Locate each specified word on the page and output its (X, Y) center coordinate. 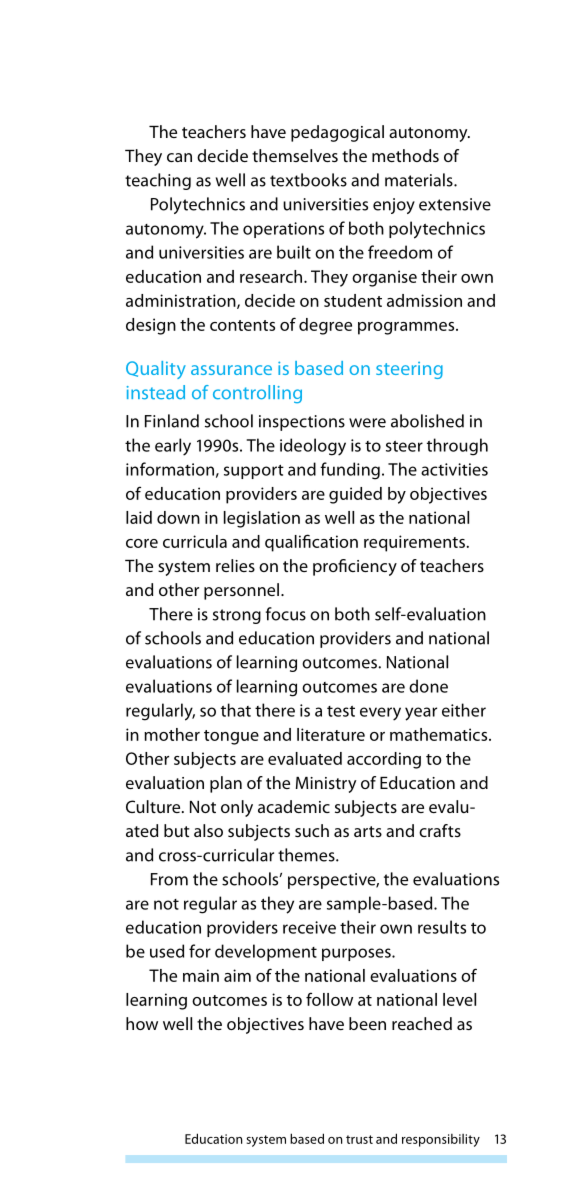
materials (420, 180)
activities (454, 469)
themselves (295, 155)
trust (359, 1139)
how (142, 1023)
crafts (440, 830)
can (179, 157)
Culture (154, 806)
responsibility (441, 1140)
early (173, 447)
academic (294, 806)
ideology (313, 447)
